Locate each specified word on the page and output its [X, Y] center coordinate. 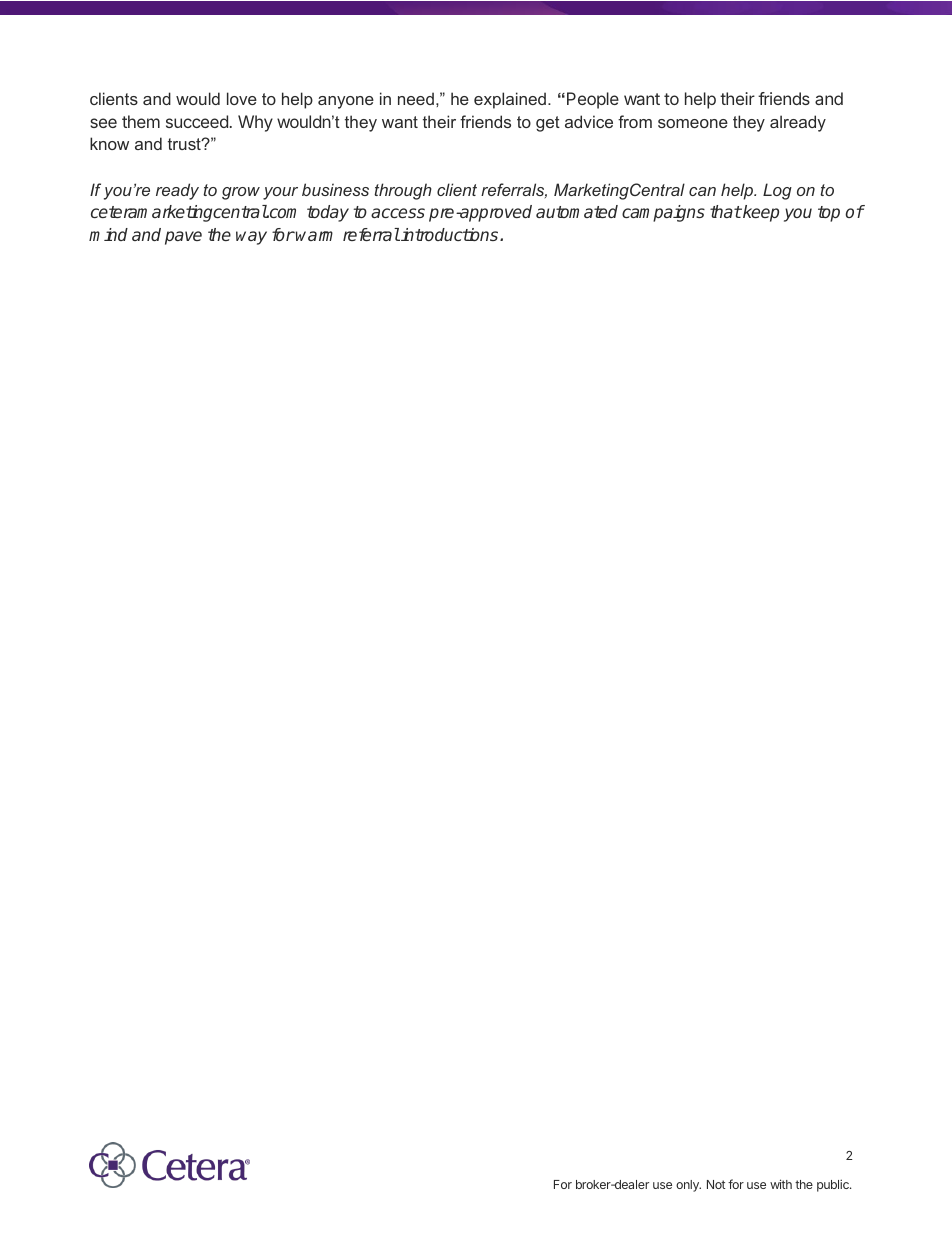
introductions [450, 234]
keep [760, 213]
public [834, 1185]
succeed [197, 121]
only [688, 1186]
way [251, 238]
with [781, 1184]
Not [716, 1184]
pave [183, 238]
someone [693, 123]
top [829, 214]
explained [510, 100]
